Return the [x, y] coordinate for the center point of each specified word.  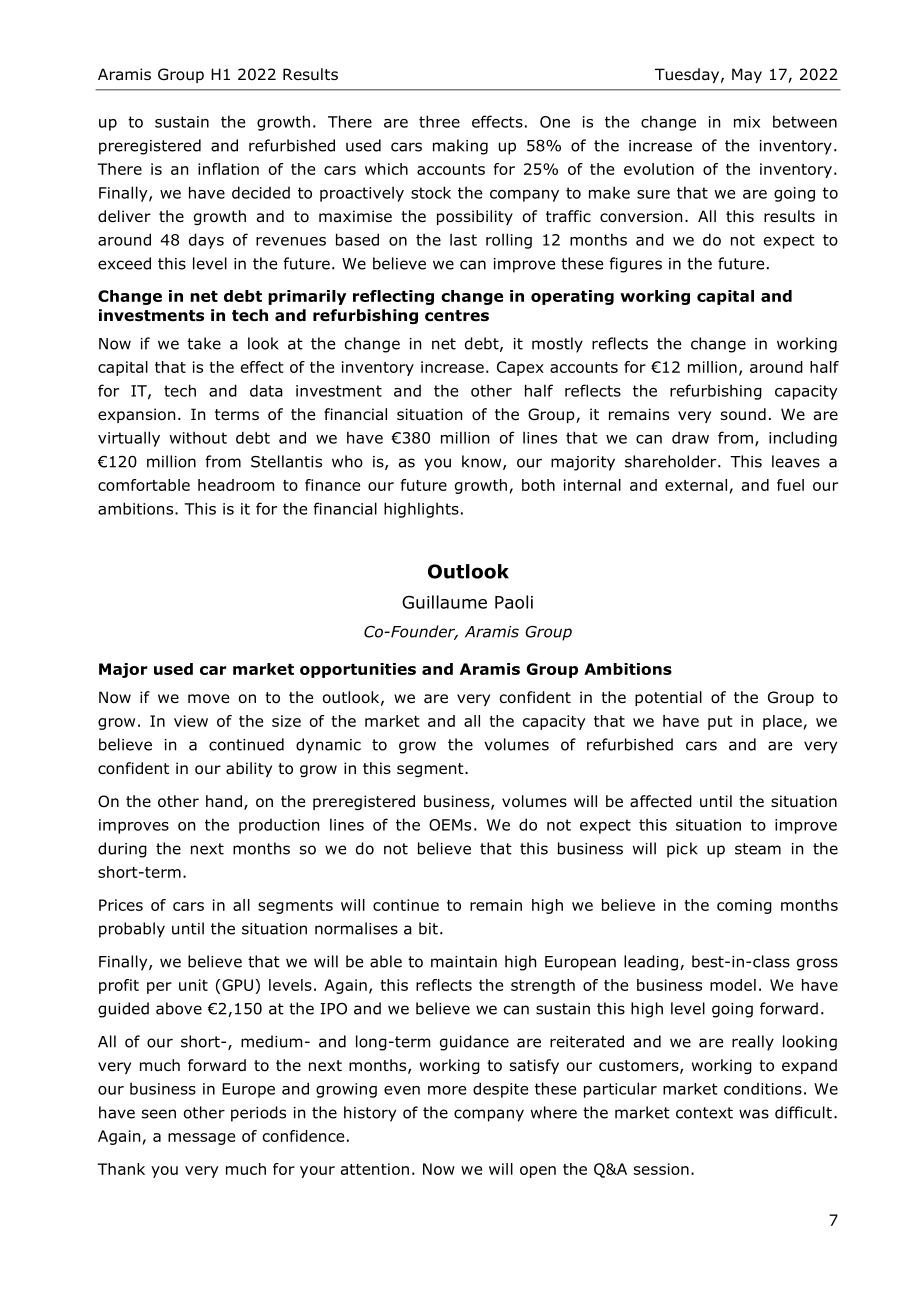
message [201, 1139]
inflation [228, 169]
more [447, 1090]
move [208, 699]
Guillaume [444, 602]
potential [668, 698]
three [439, 121]
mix [747, 122]
